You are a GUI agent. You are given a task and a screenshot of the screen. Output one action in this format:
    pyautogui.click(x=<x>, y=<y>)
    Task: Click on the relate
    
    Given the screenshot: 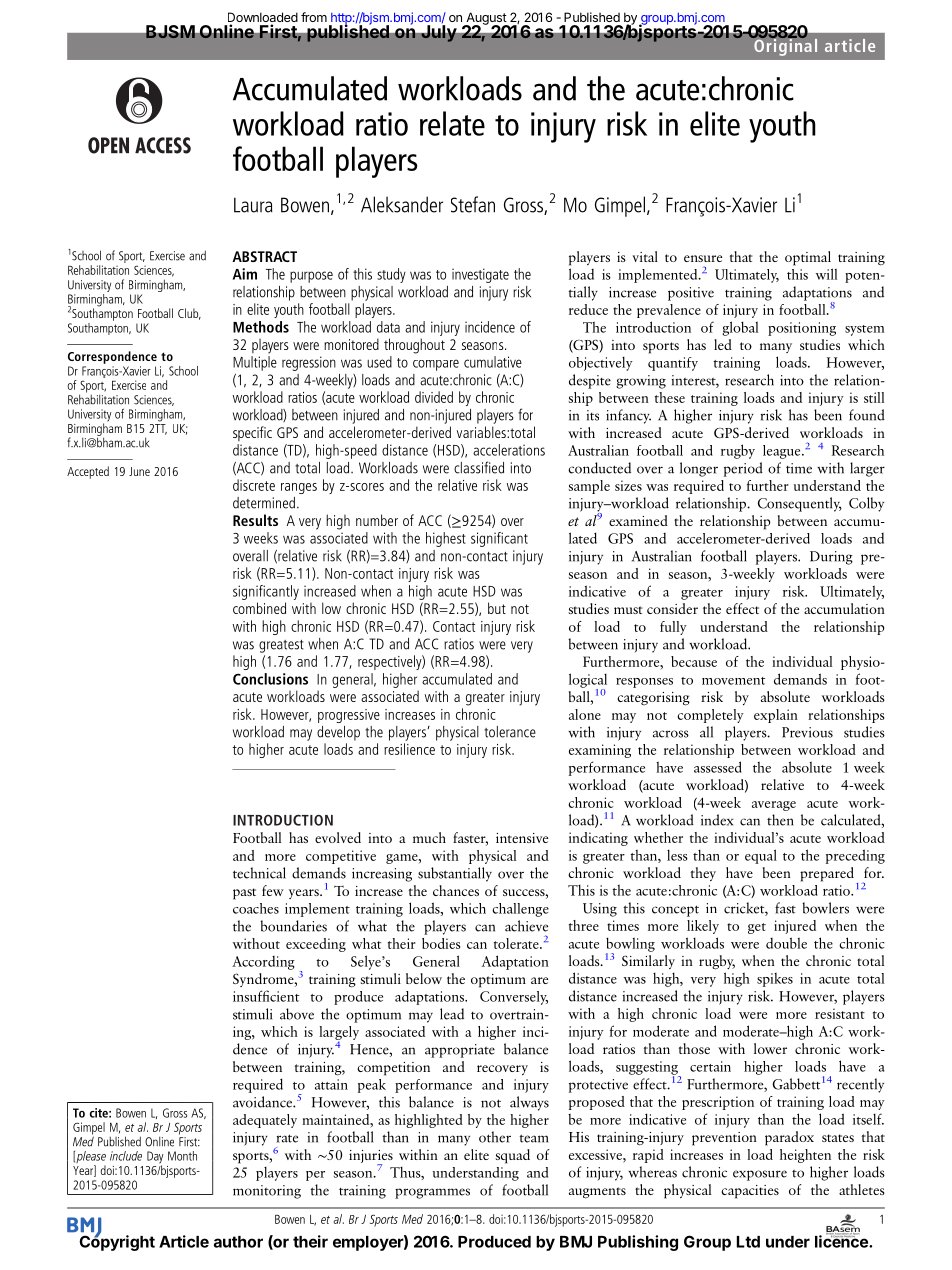 What is the action you would take?
    pyautogui.click(x=452, y=123)
